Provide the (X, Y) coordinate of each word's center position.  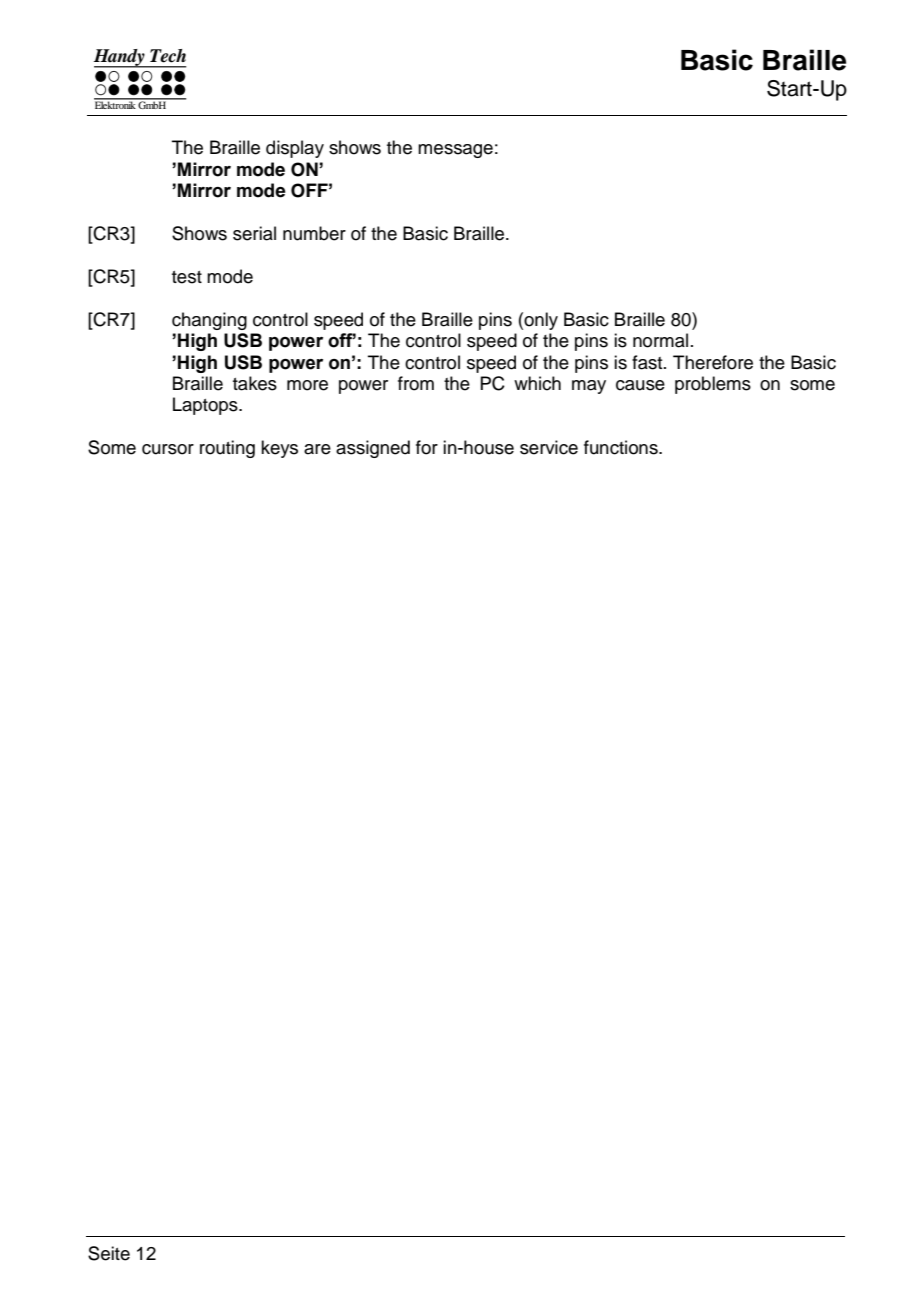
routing (227, 449)
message (455, 151)
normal (660, 340)
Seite (109, 1253)
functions (622, 447)
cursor (168, 449)
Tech (168, 56)
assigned (373, 449)
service (549, 447)
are (317, 449)
